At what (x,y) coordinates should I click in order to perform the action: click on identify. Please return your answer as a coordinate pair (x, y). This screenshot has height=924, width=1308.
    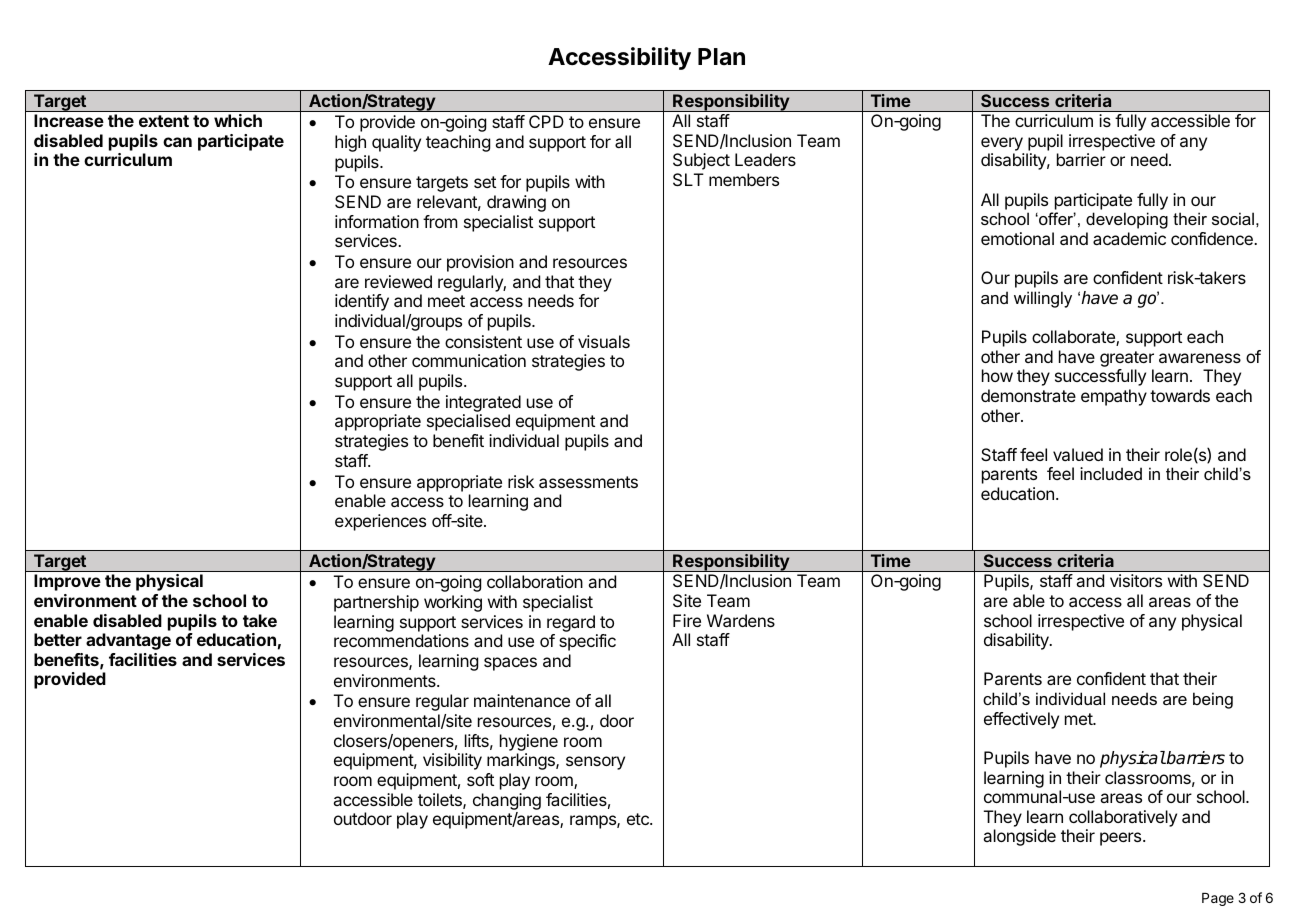
    Looking at the image, I should click on (362, 302).
